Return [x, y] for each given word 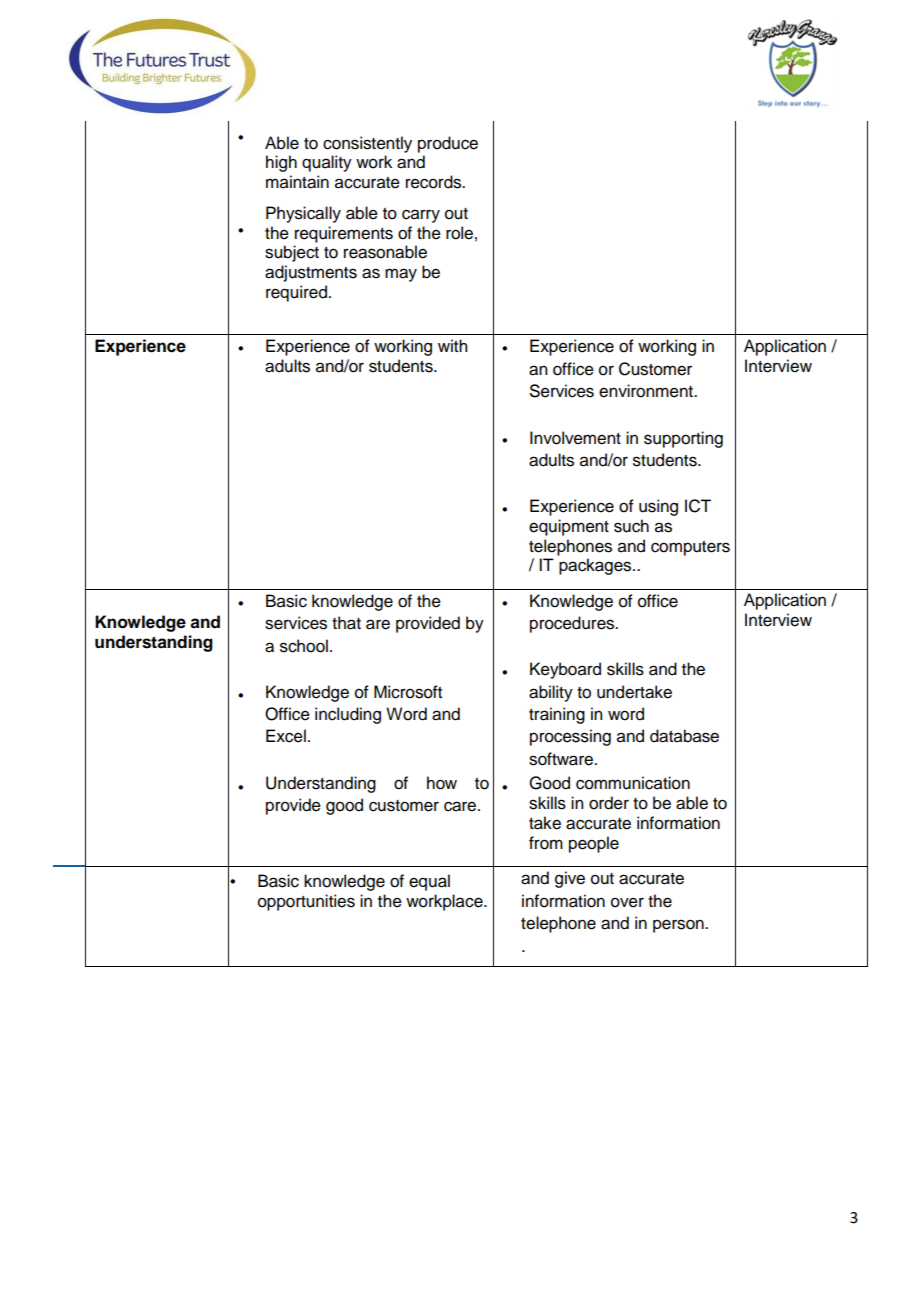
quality [327, 163]
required [296, 293]
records [434, 182]
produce [448, 144]
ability [551, 693]
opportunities [306, 902]
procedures [573, 624]
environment [647, 391]
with [452, 345]
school [304, 646]
